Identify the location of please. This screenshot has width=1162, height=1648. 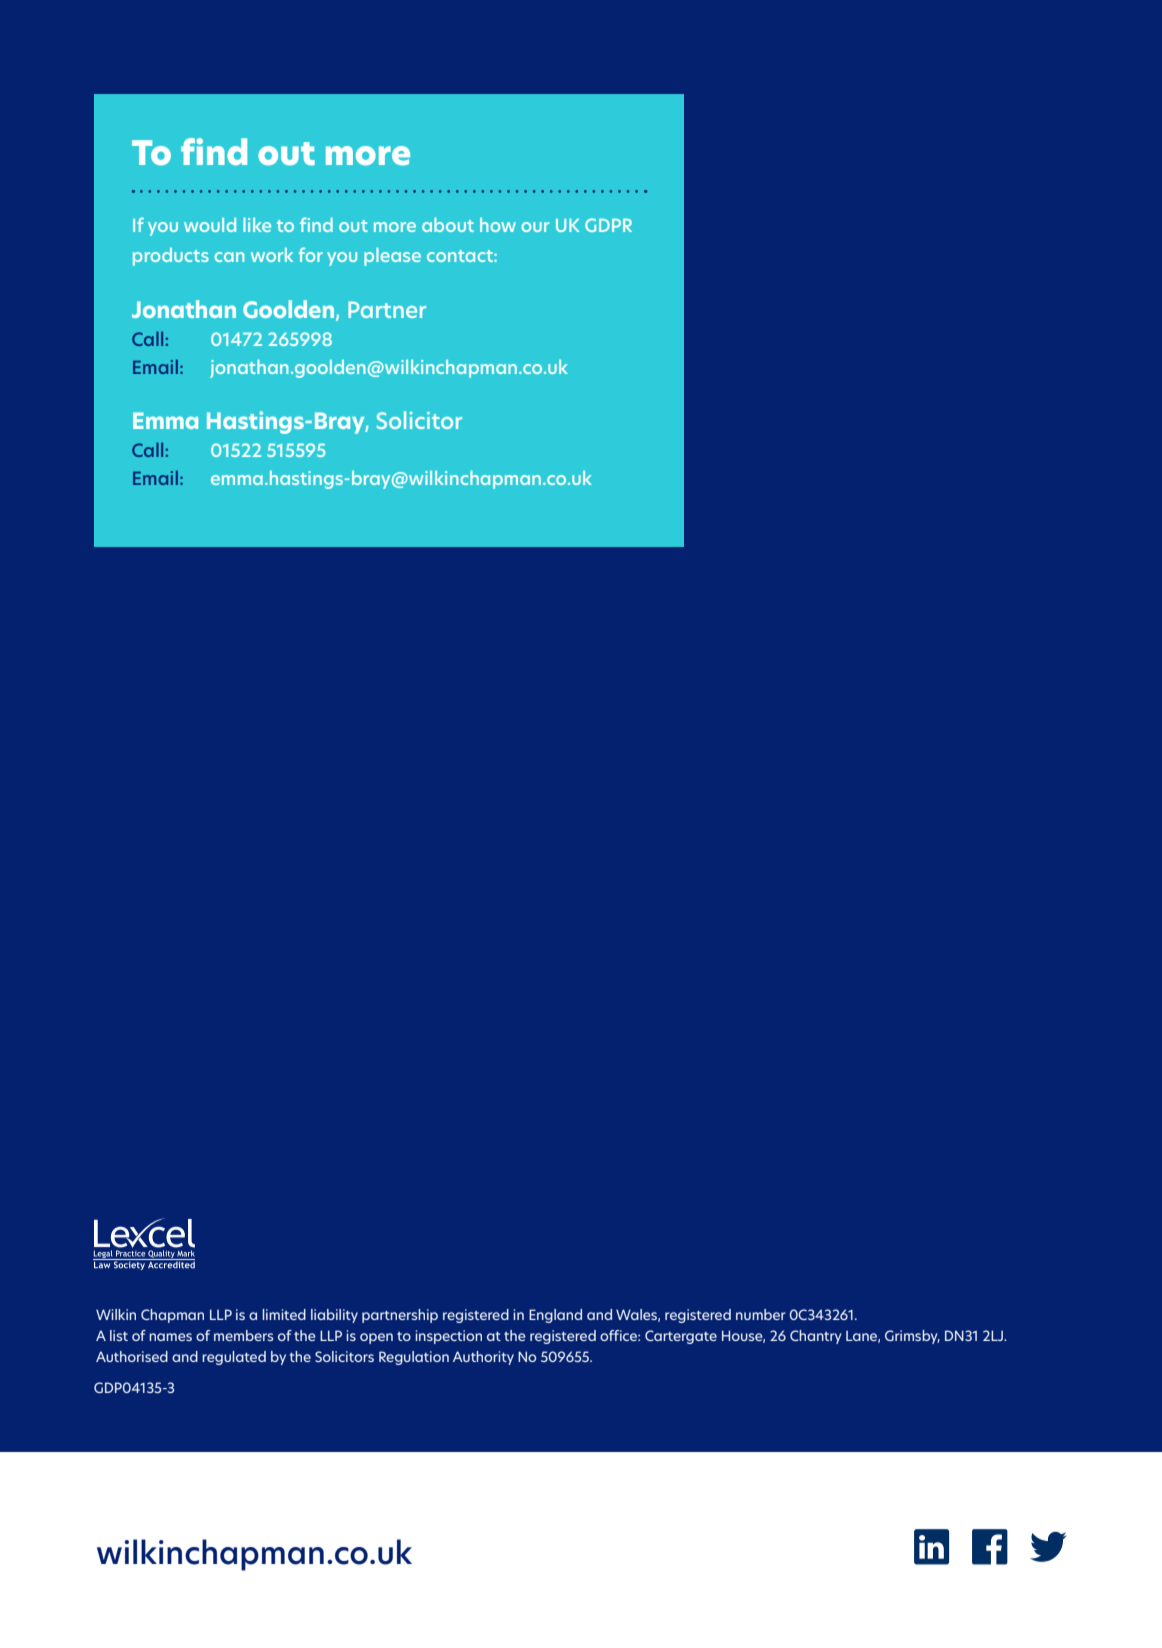
(392, 257).
